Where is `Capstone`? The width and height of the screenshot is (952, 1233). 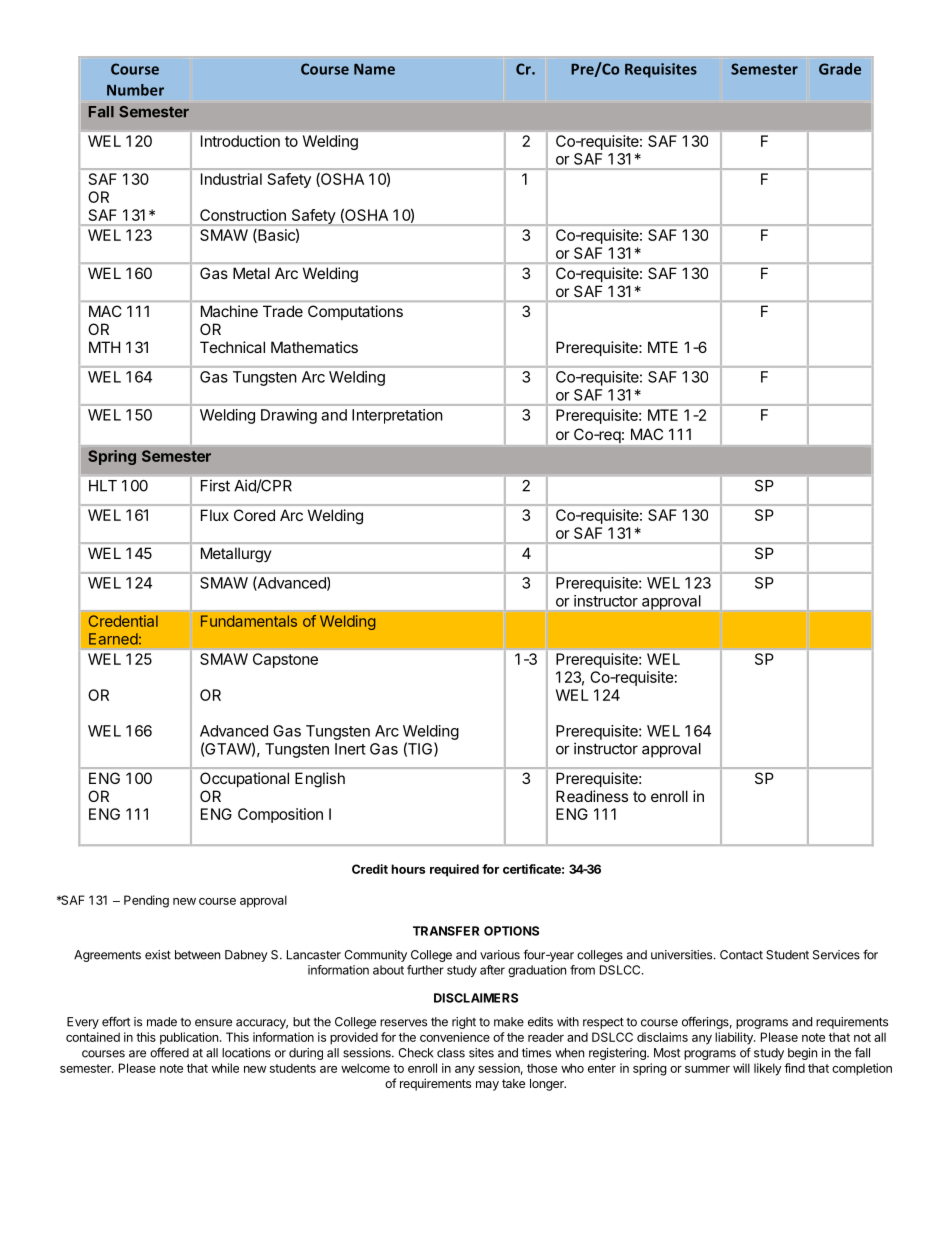 Capstone is located at coordinates (285, 660).
